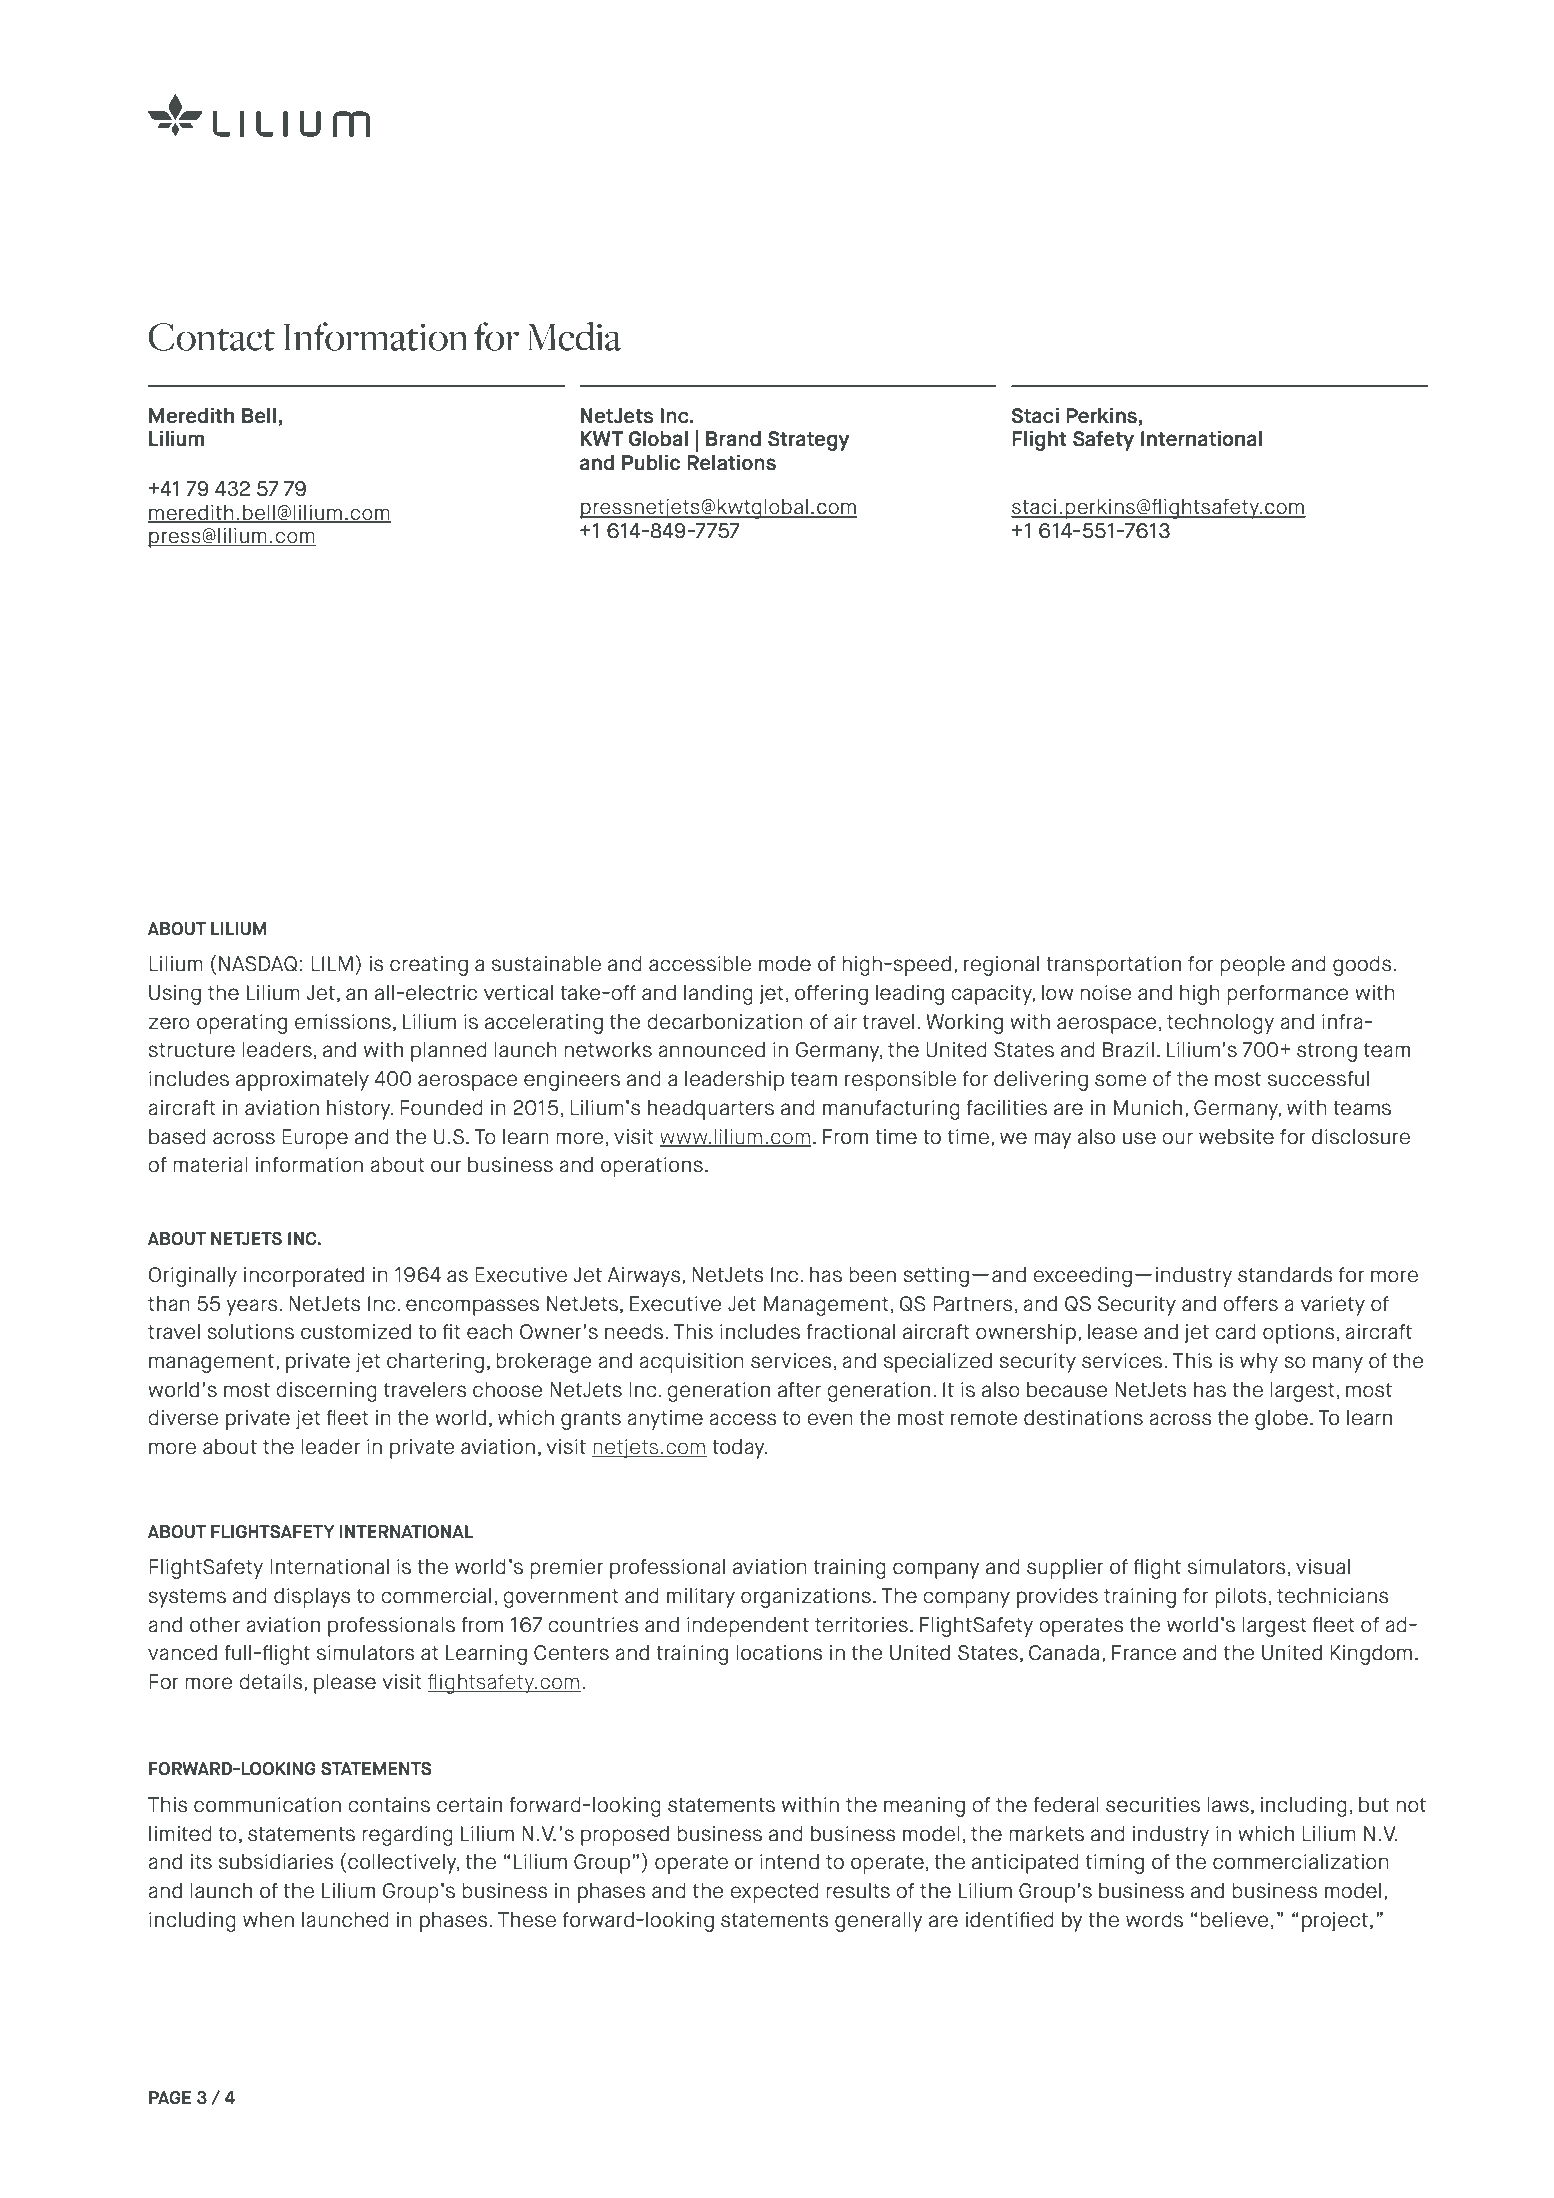 The width and height of the screenshot is (1554, 2198). What do you see at coordinates (831, 995) in the screenshot?
I see `offering` at bounding box center [831, 995].
